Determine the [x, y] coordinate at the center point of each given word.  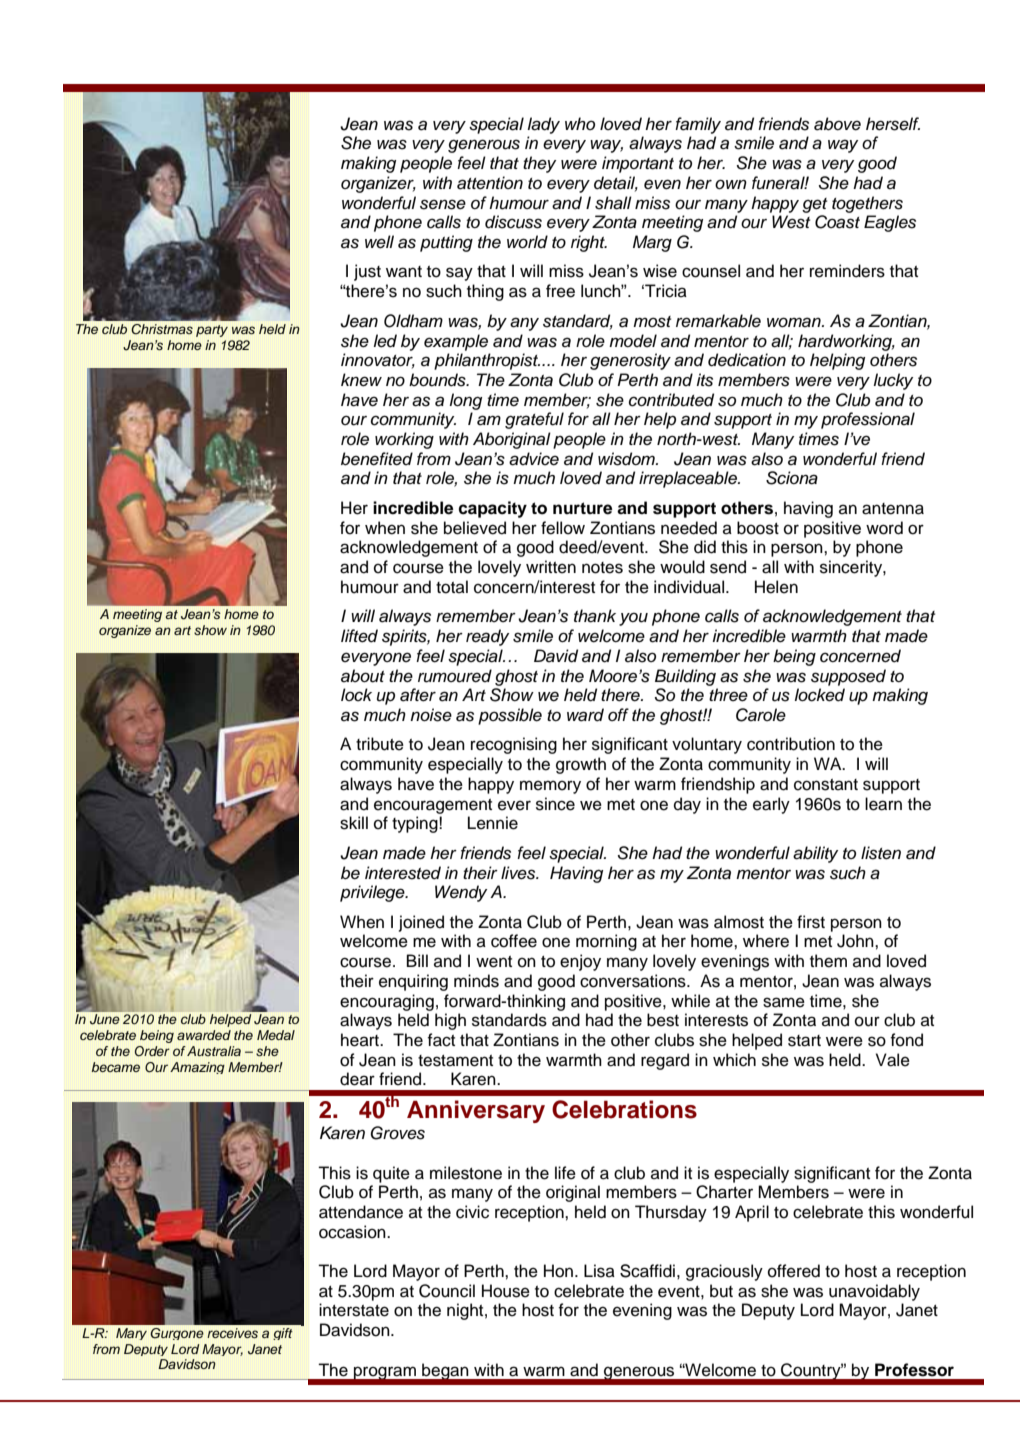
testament [455, 1061]
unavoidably [874, 1292]
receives [232, 1333]
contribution [791, 744]
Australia [213, 1051]
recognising [514, 745]
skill [354, 823]
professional [868, 420]
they [539, 164]
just [367, 272]
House [506, 1291]
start [804, 1041]
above [837, 124]
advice [534, 459]
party [212, 331]
